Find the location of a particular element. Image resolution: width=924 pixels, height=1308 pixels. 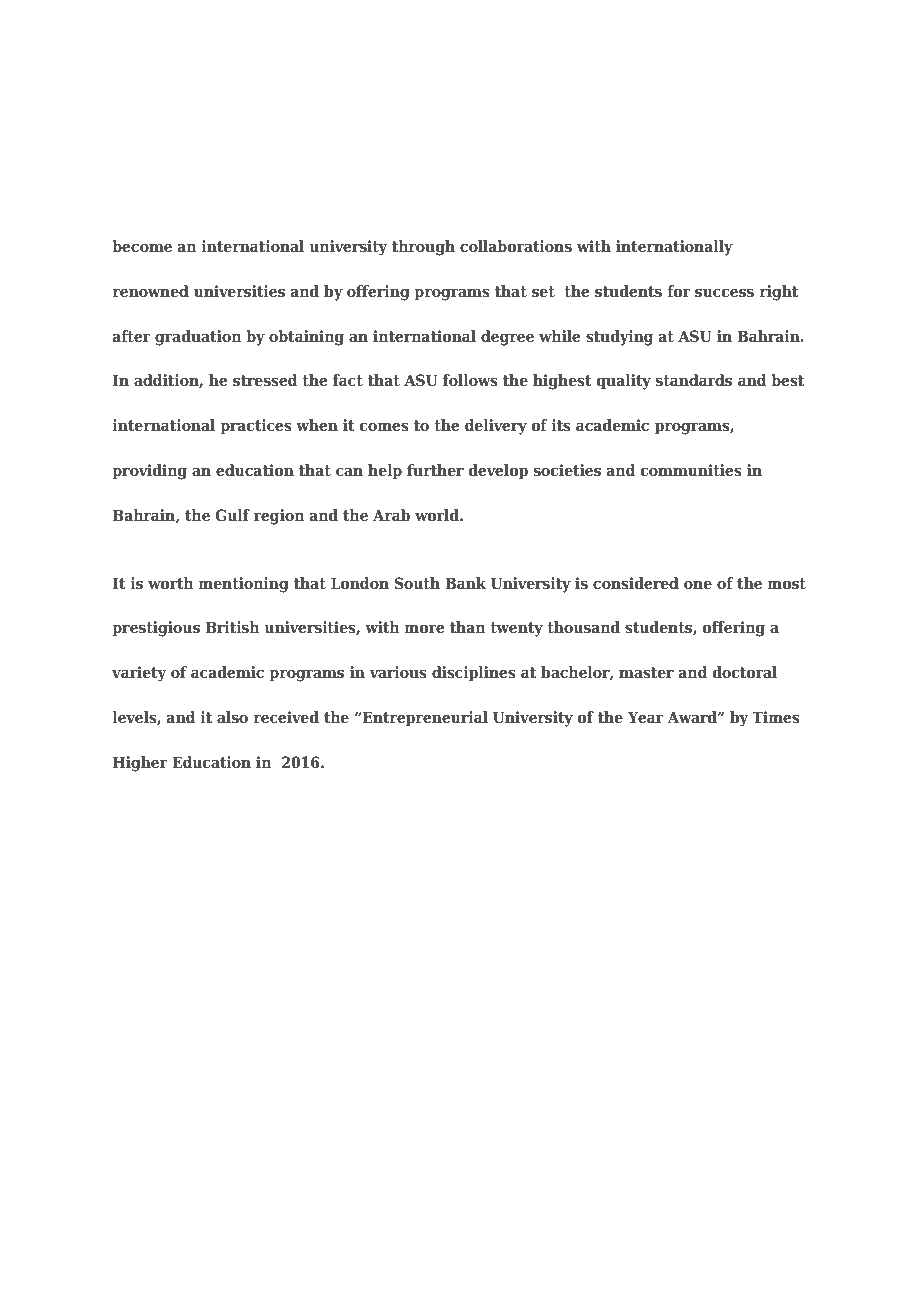

Entrepreneurial is located at coordinates (424, 719).
